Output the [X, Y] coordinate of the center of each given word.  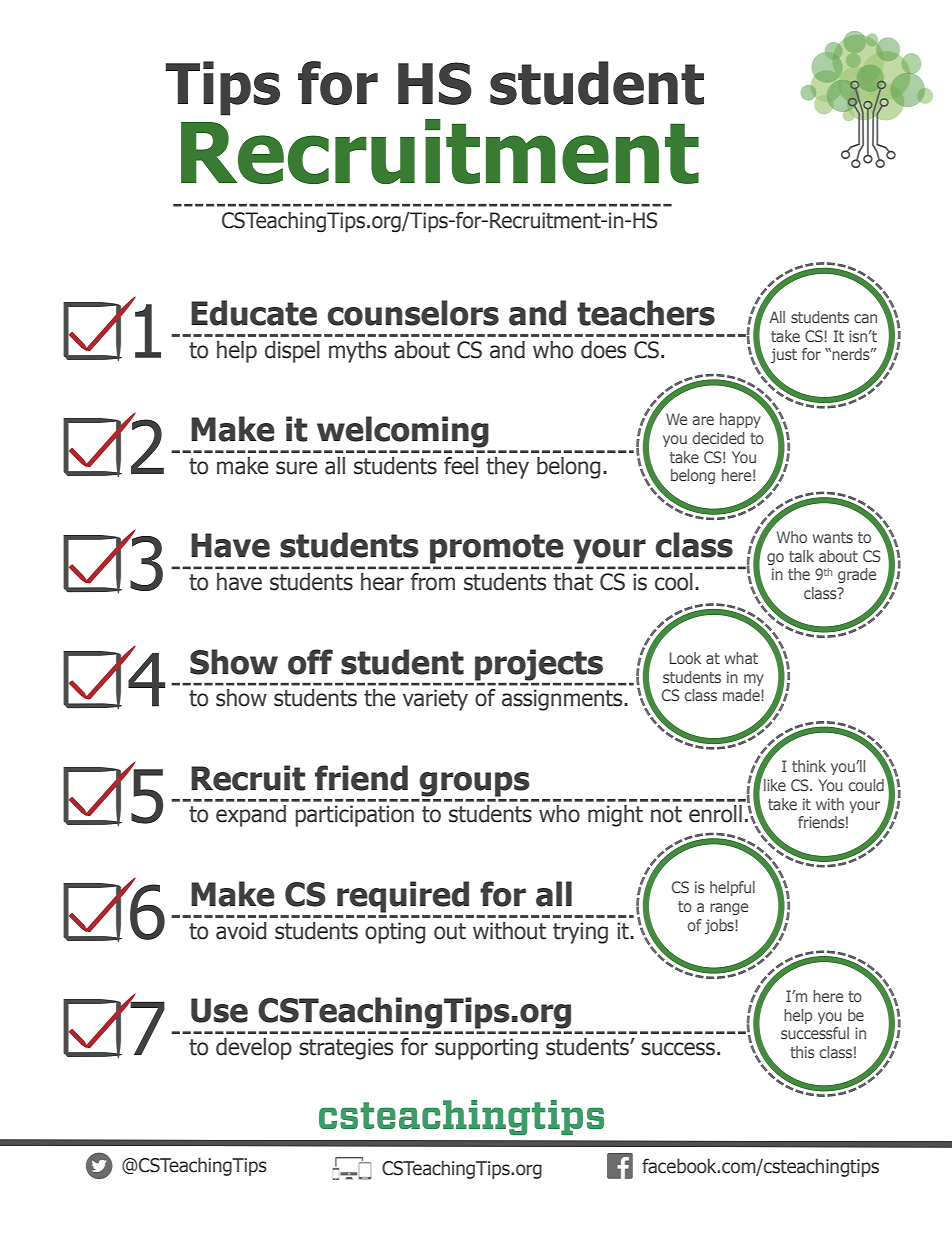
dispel [292, 352]
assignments [563, 700]
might [615, 816]
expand [251, 816]
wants [833, 537]
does [603, 350]
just [784, 355]
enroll [715, 814]
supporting [486, 1049]
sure [296, 468]
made [742, 695]
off [310, 662]
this [802, 1052]
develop [254, 1049]
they [507, 468]
